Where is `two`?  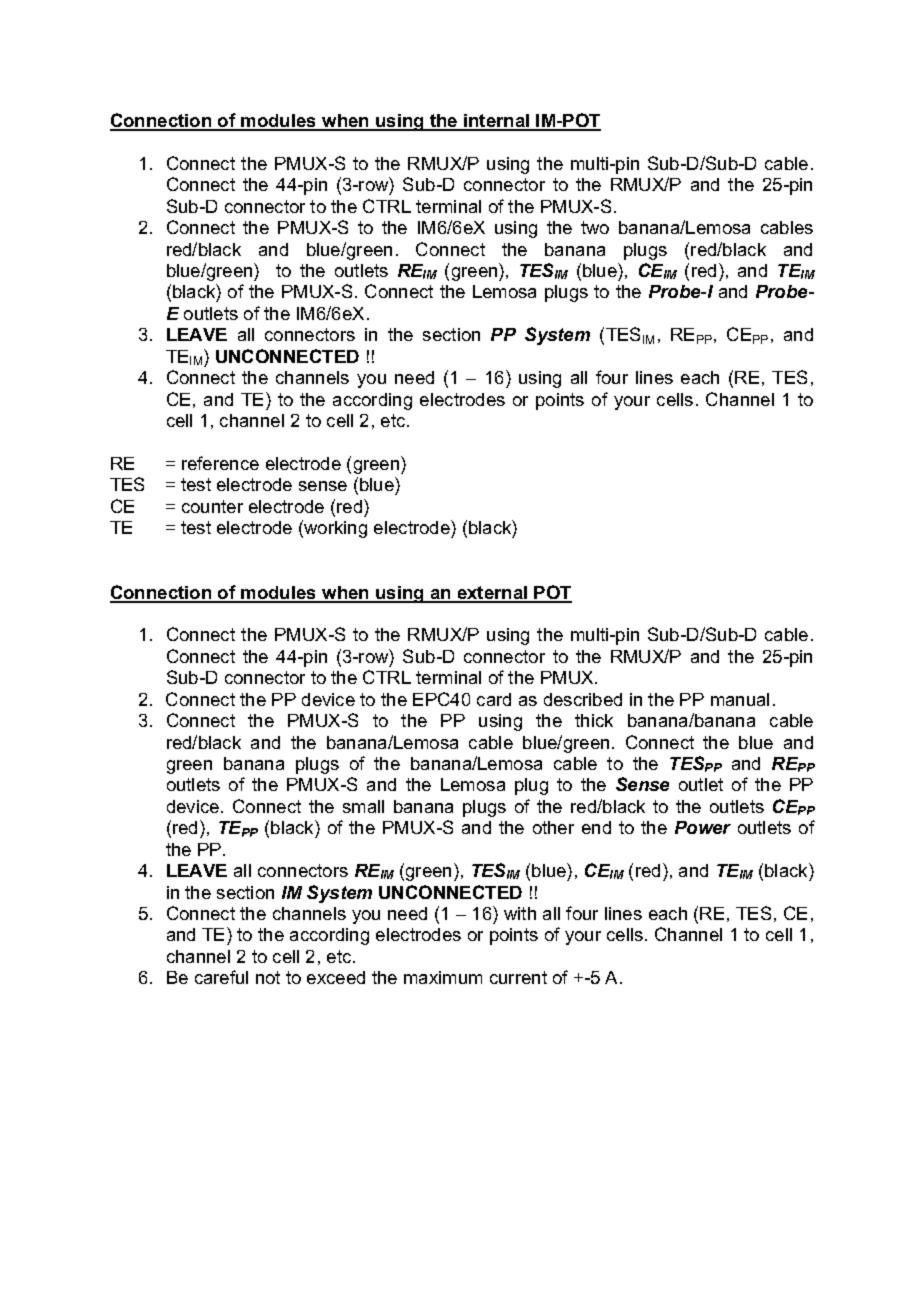 two is located at coordinates (595, 227).
